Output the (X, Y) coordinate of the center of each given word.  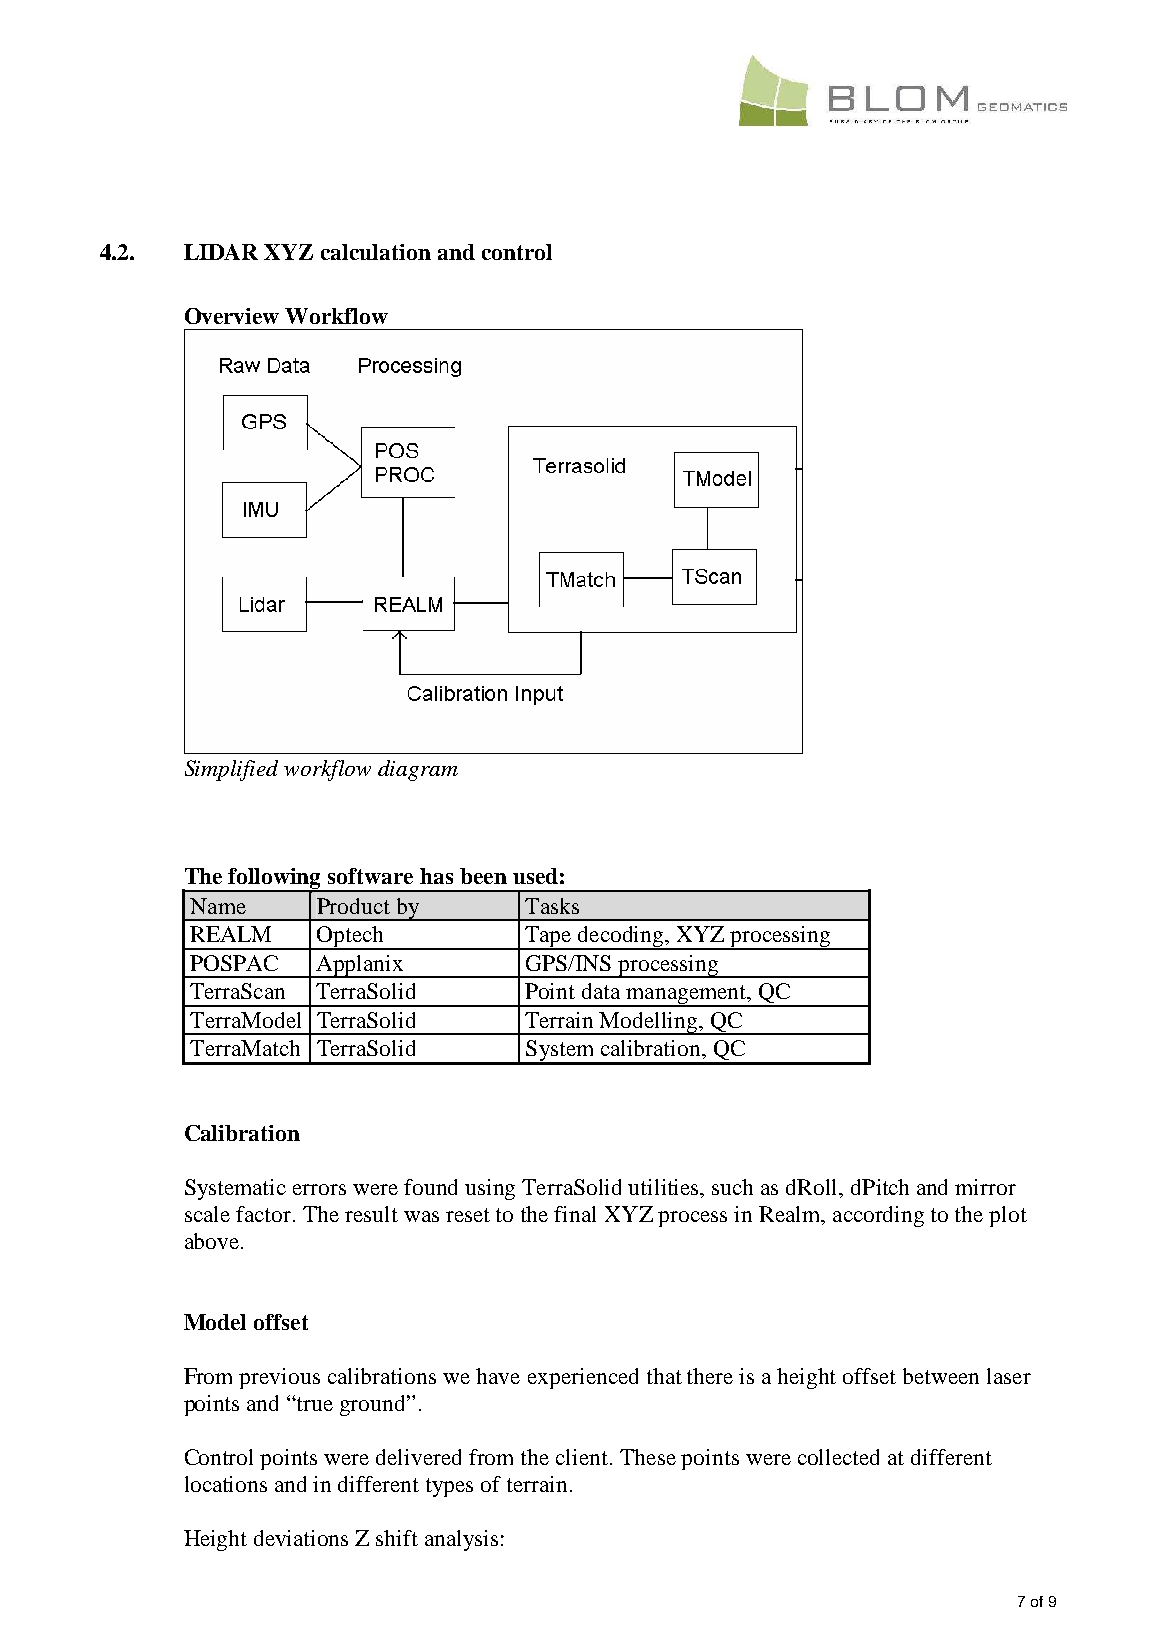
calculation (376, 252)
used (535, 876)
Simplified (231, 770)
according (878, 1216)
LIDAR (221, 252)
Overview (232, 316)
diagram (418, 770)
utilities (665, 1187)
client (583, 1457)
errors (319, 1189)
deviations (301, 1538)
